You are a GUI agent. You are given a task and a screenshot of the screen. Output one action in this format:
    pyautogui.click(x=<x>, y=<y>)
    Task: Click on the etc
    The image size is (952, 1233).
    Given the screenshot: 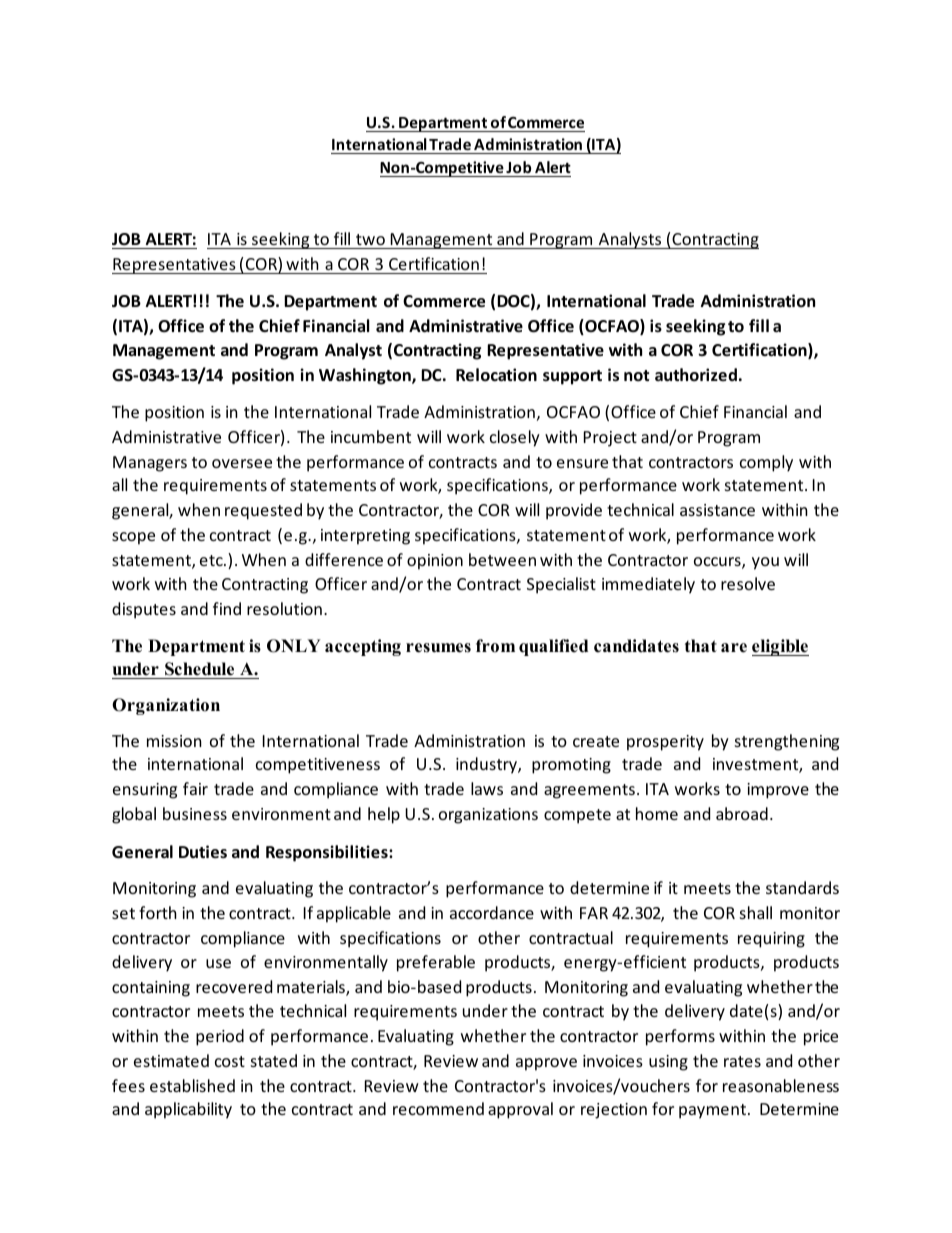 What is the action you would take?
    pyautogui.click(x=212, y=560)
